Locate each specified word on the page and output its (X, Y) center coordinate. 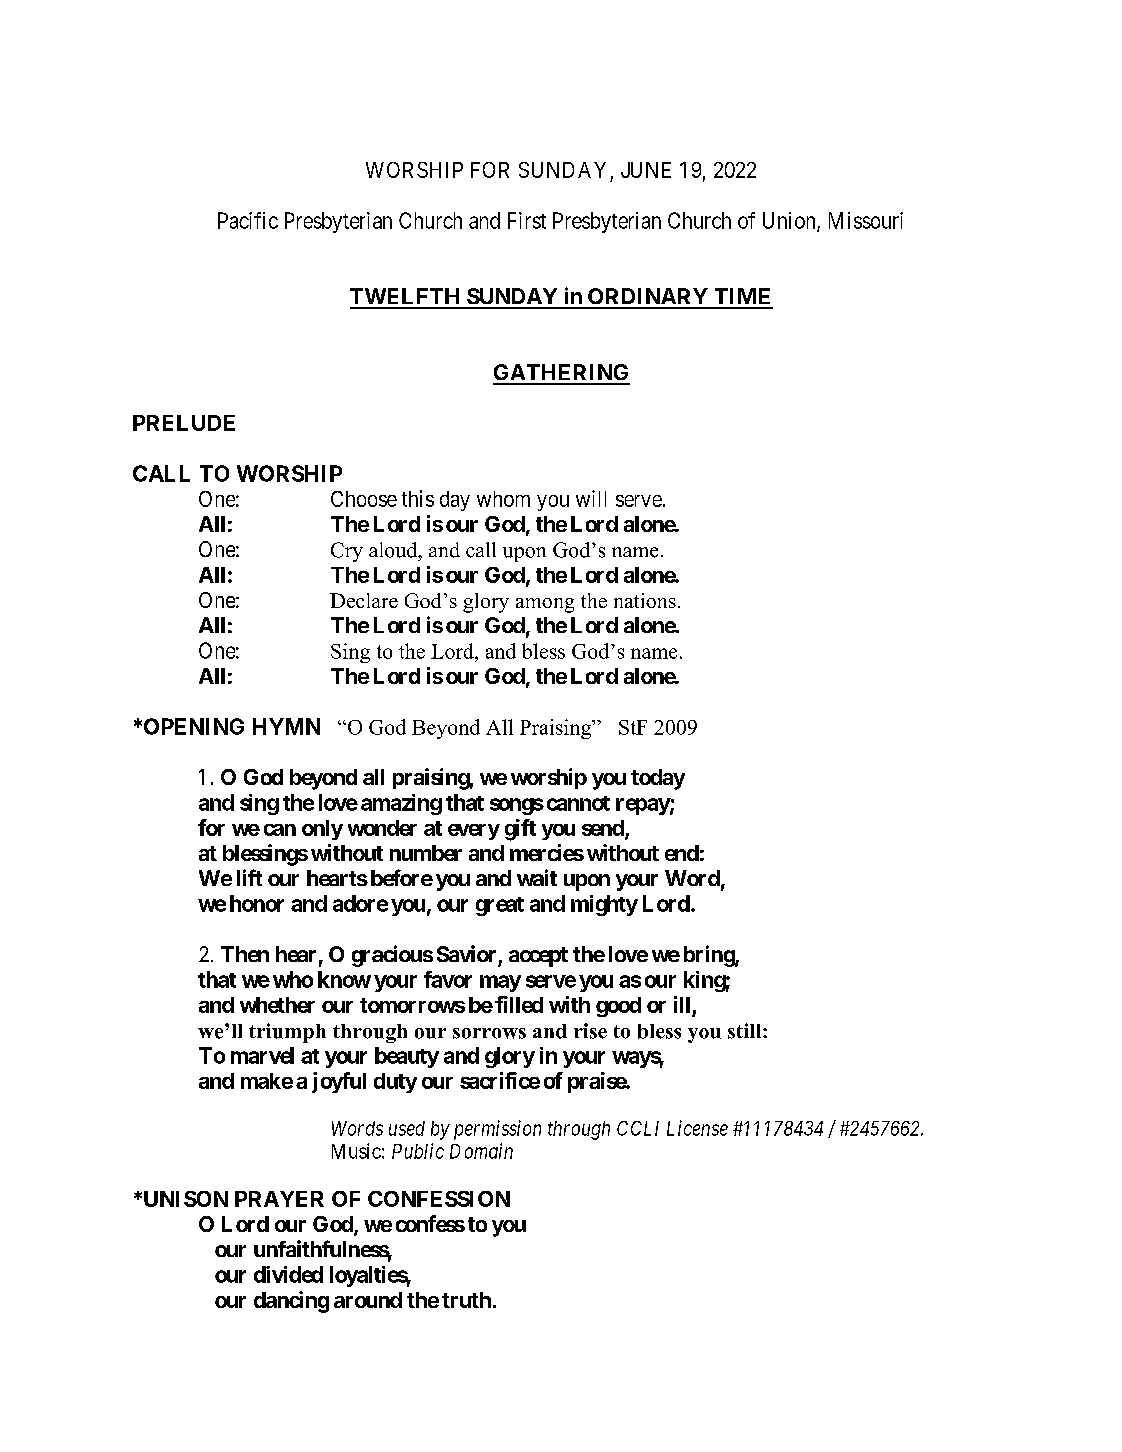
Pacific (248, 220)
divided (288, 1274)
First (527, 220)
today (658, 779)
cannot (578, 803)
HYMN (286, 726)
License (697, 1128)
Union (790, 221)
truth (466, 1300)
